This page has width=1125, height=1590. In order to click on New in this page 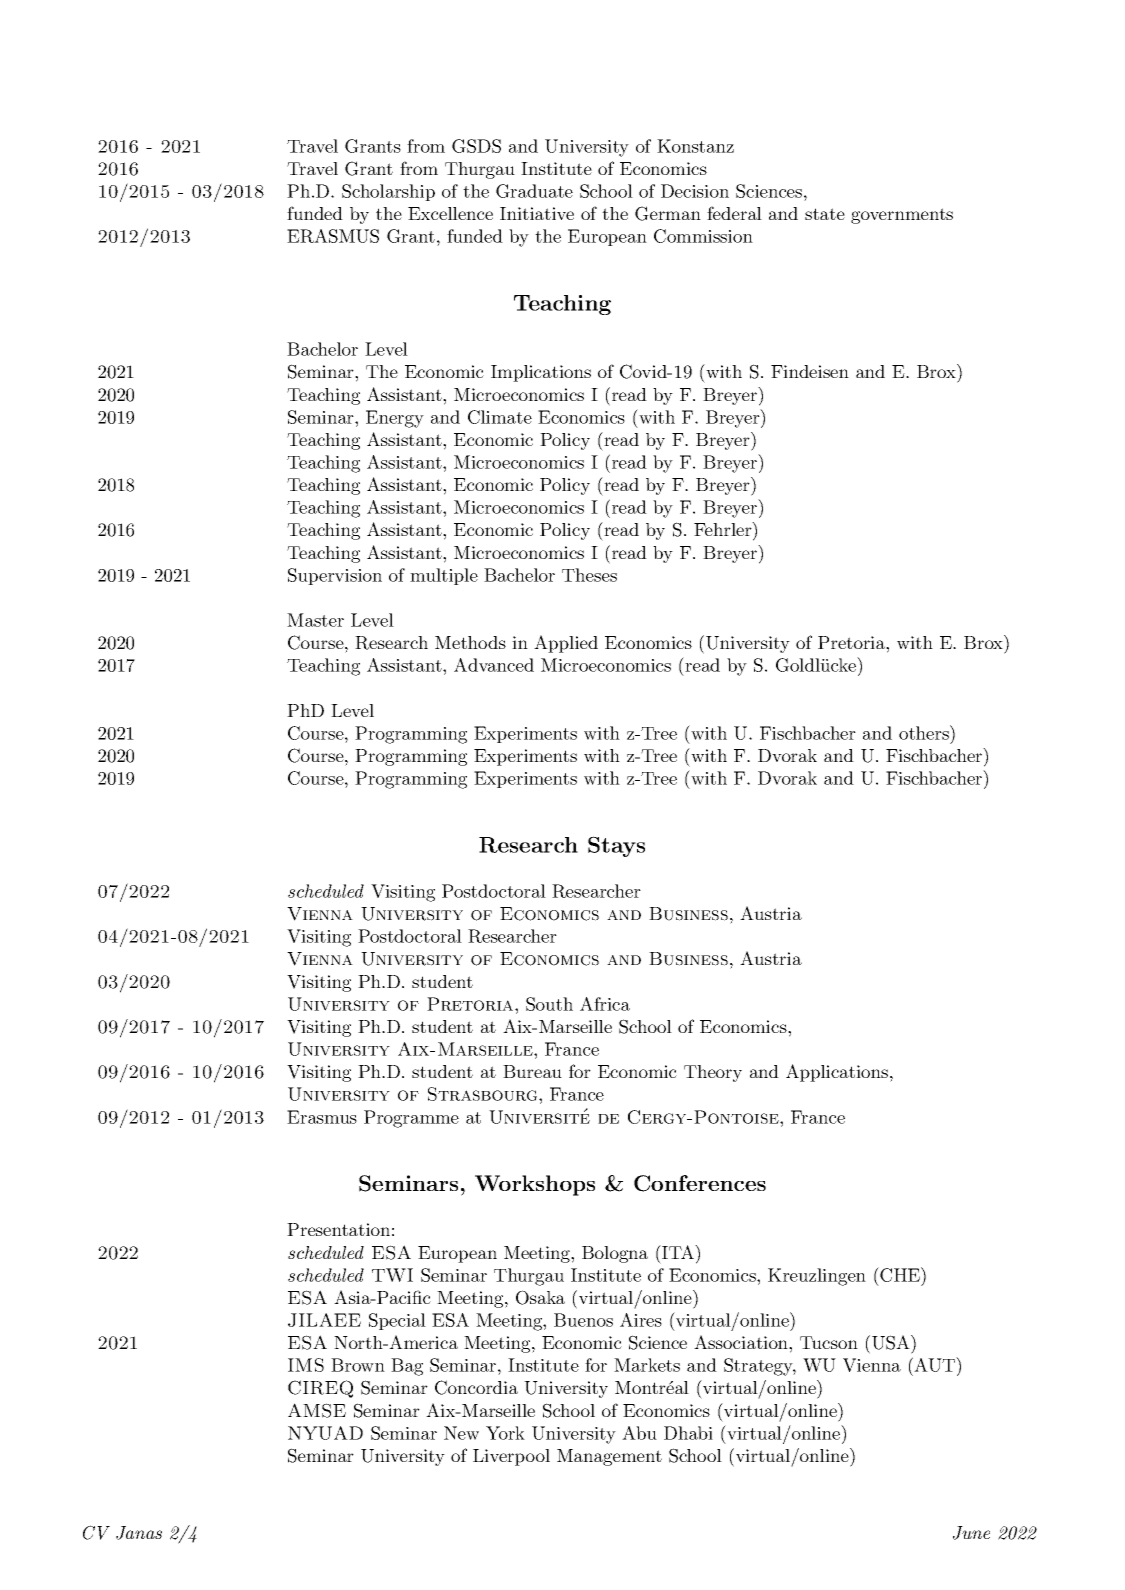, I will do `click(461, 1433)`.
